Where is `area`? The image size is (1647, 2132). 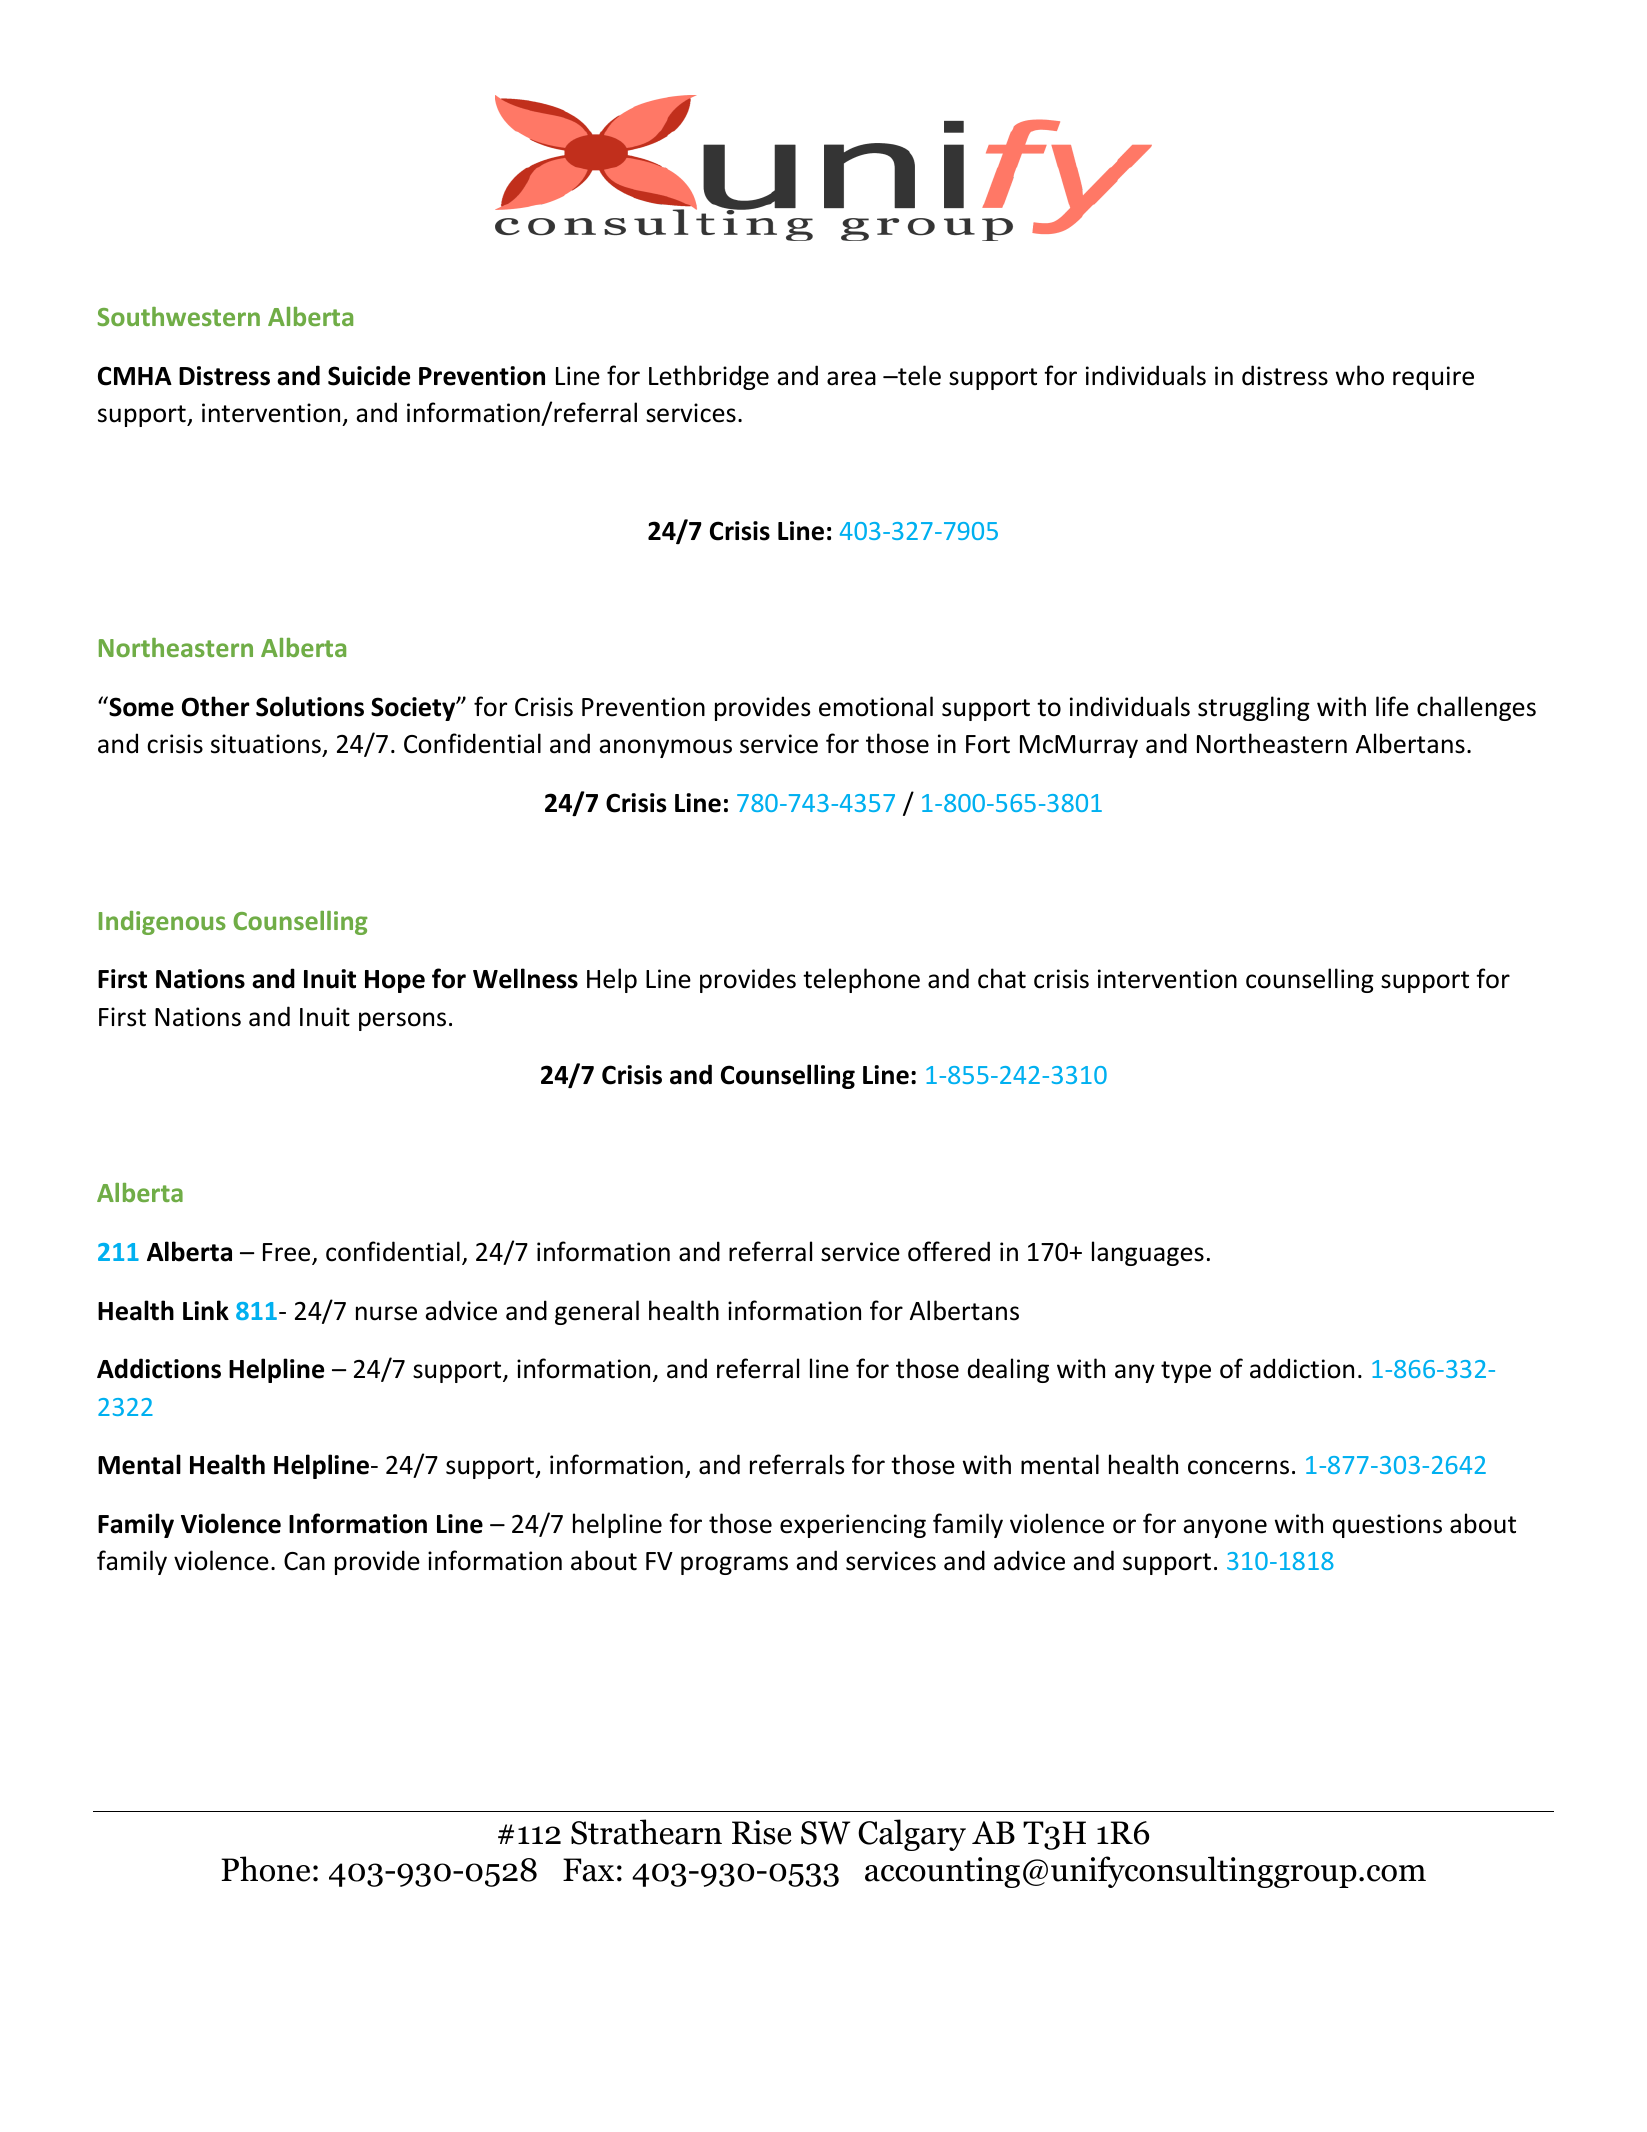
area is located at coordinates (851, 378).
